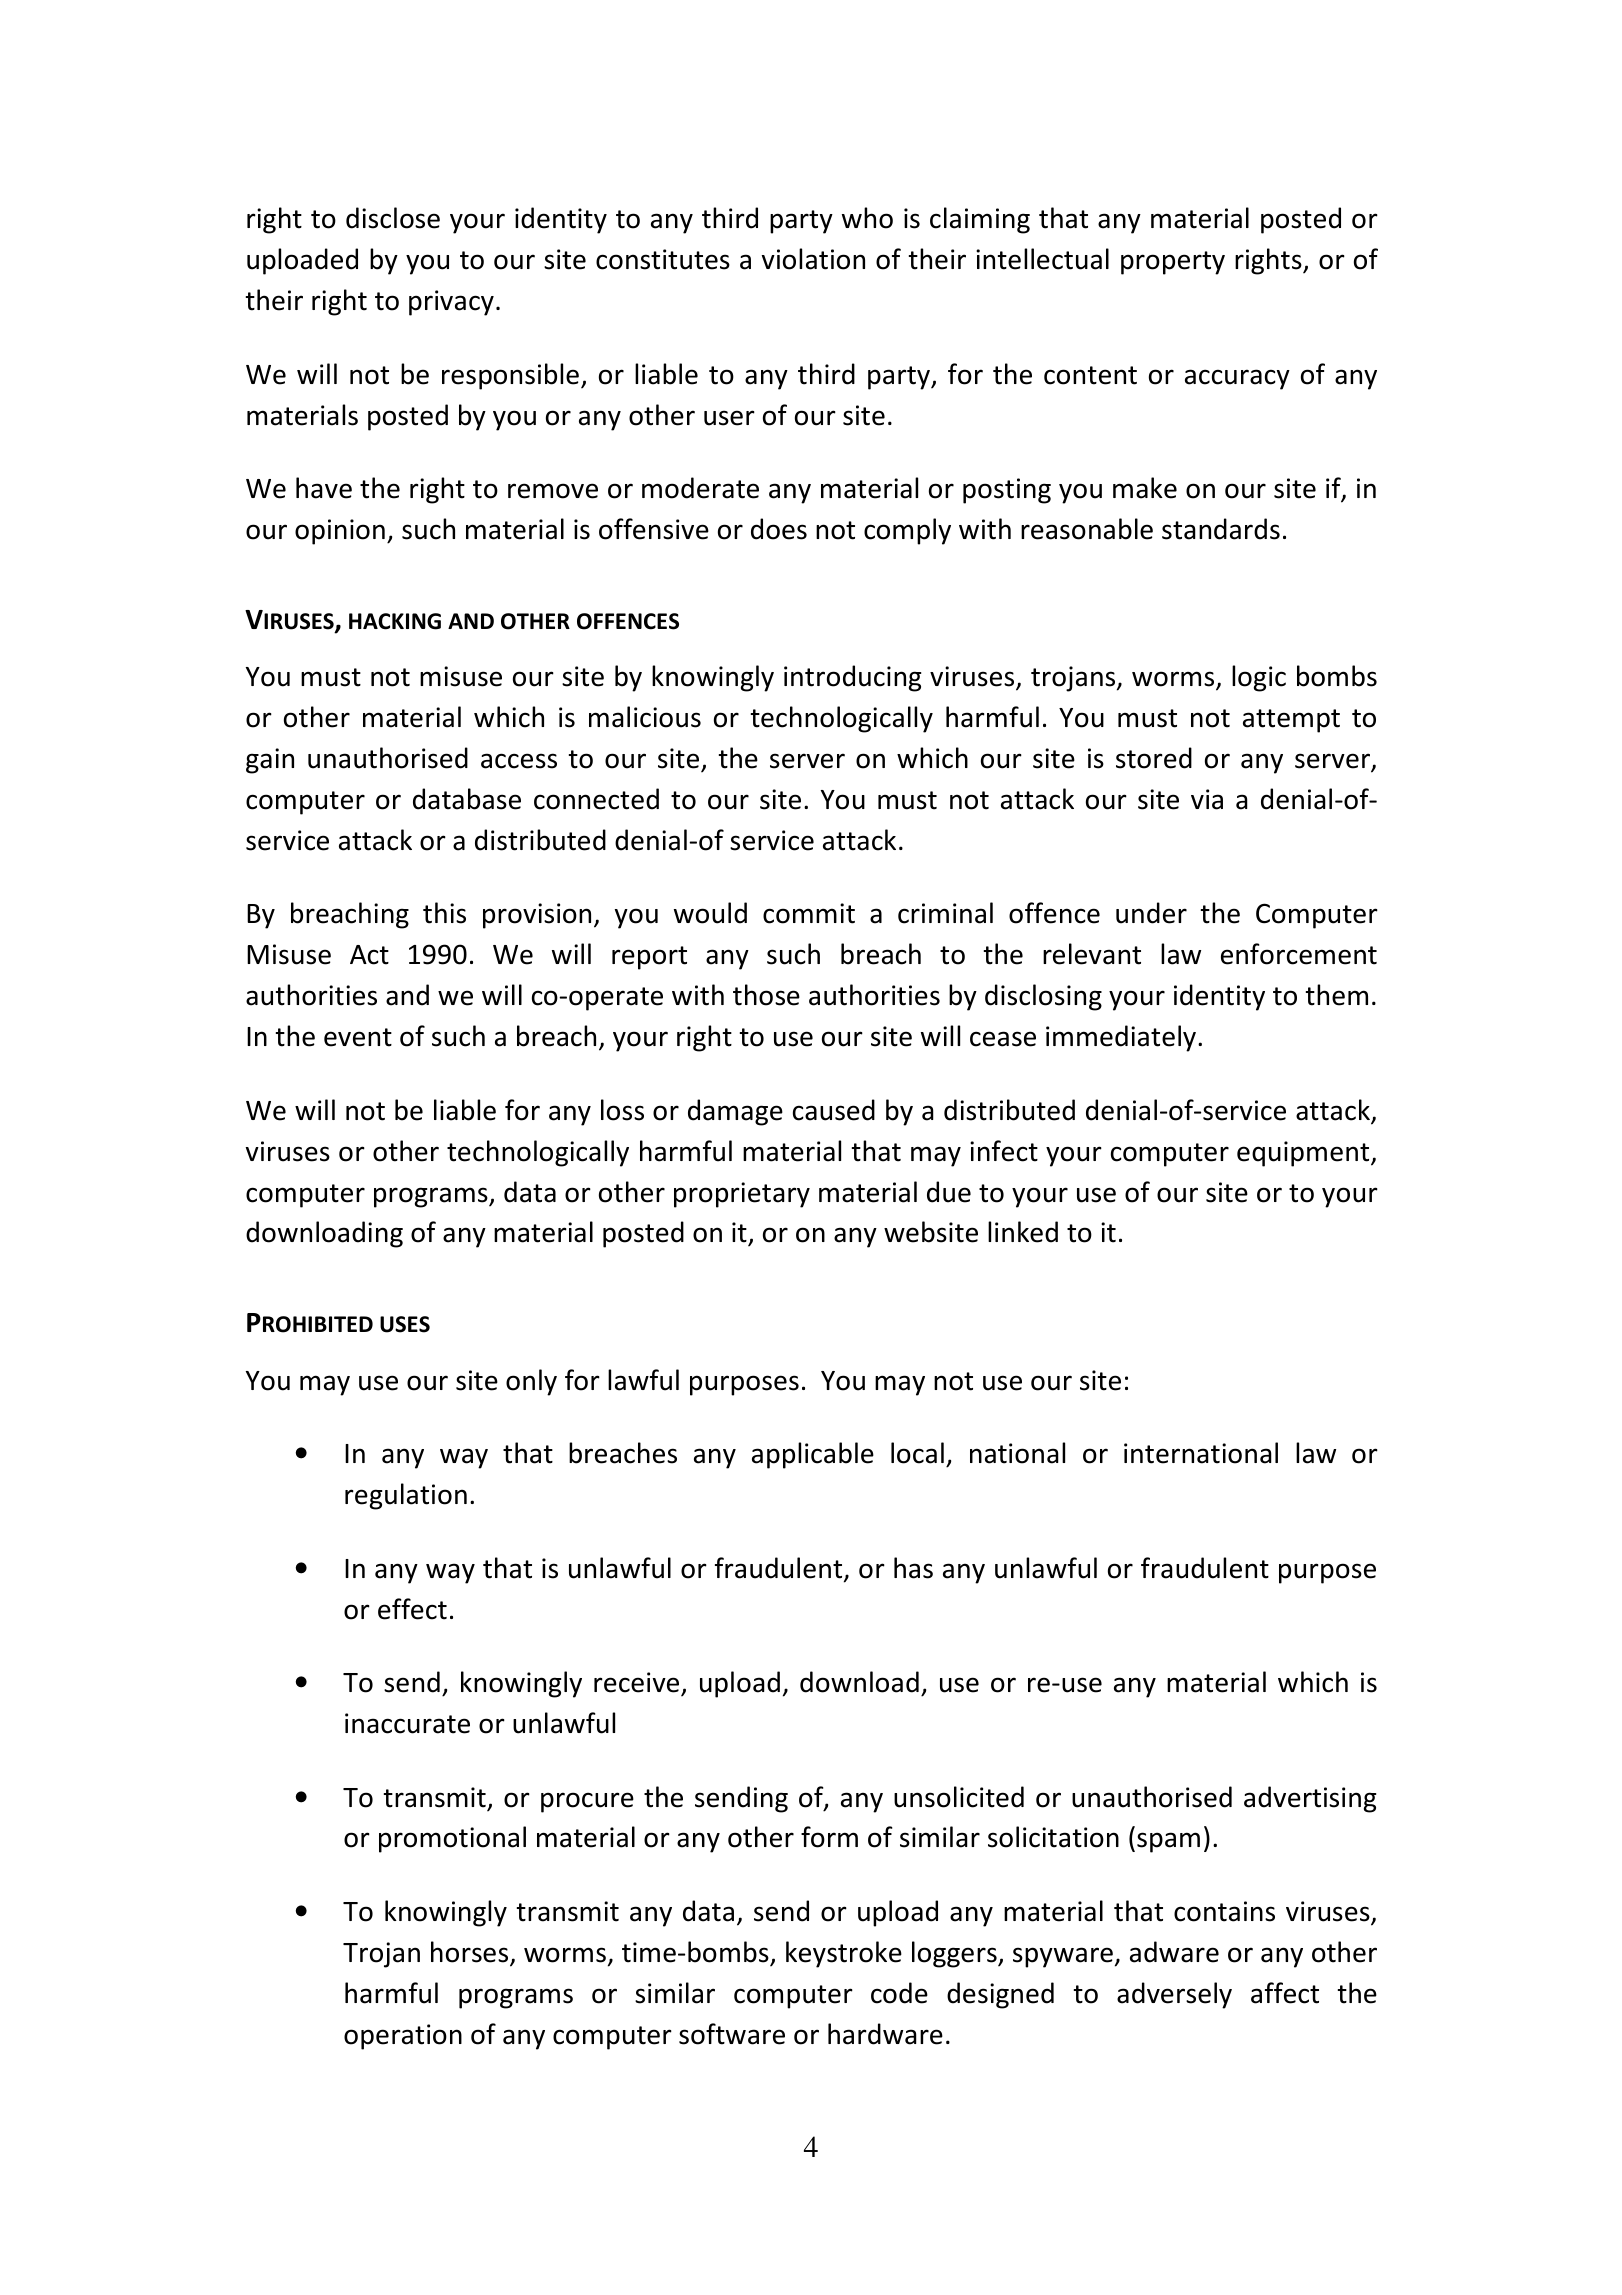 Image resolution: width=1622 pixels, height=2295 pixels. Describe the element at coordinates (913, 1568) in the page. I see `has` at that location.
